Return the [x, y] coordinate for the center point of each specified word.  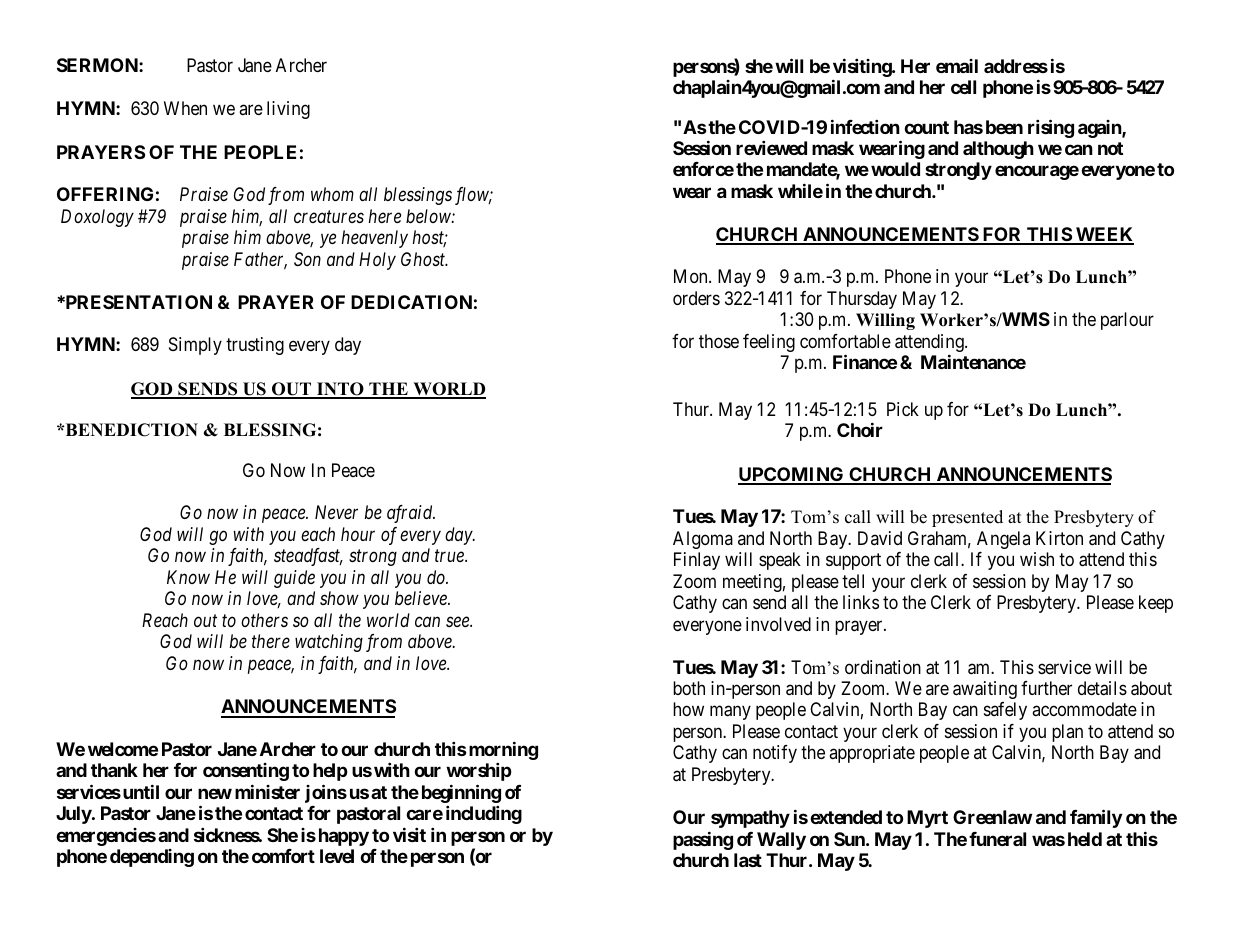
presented [967, 518]
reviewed [771, 147]
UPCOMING [792, 475]
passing [703, 840]
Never [336, 512]
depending [152, 858]
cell [963, 87]
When [185, 108]
